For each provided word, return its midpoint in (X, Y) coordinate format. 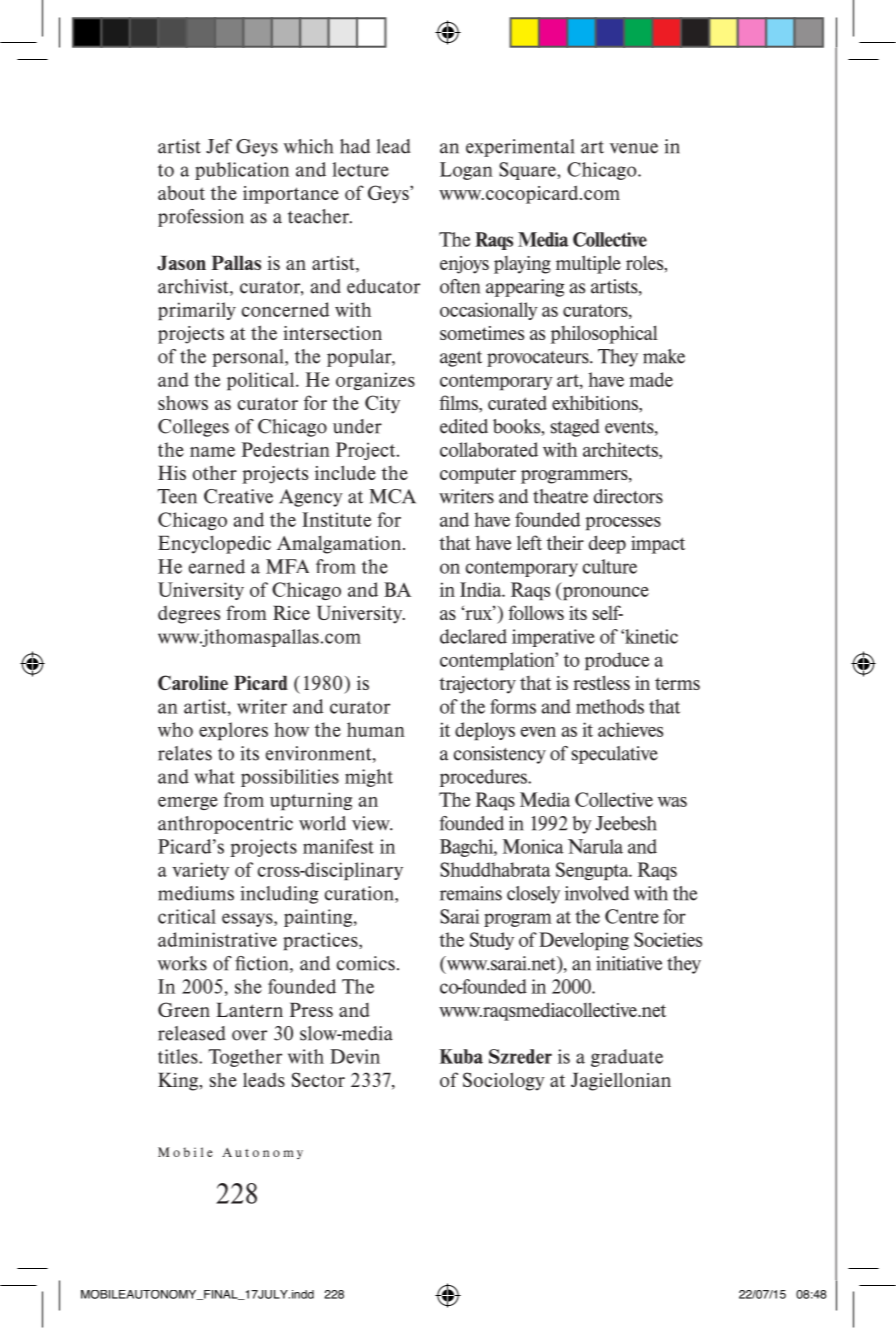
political (262, 381)
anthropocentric (225, 825)
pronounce (604, 593)
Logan (466, 171)
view (372, 823)
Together (245, 1058)
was (672, 802)
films (460, 404)
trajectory (477, 685)
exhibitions (596, 404)
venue (634, 148)
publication (242, 171)
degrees (189, 614)
